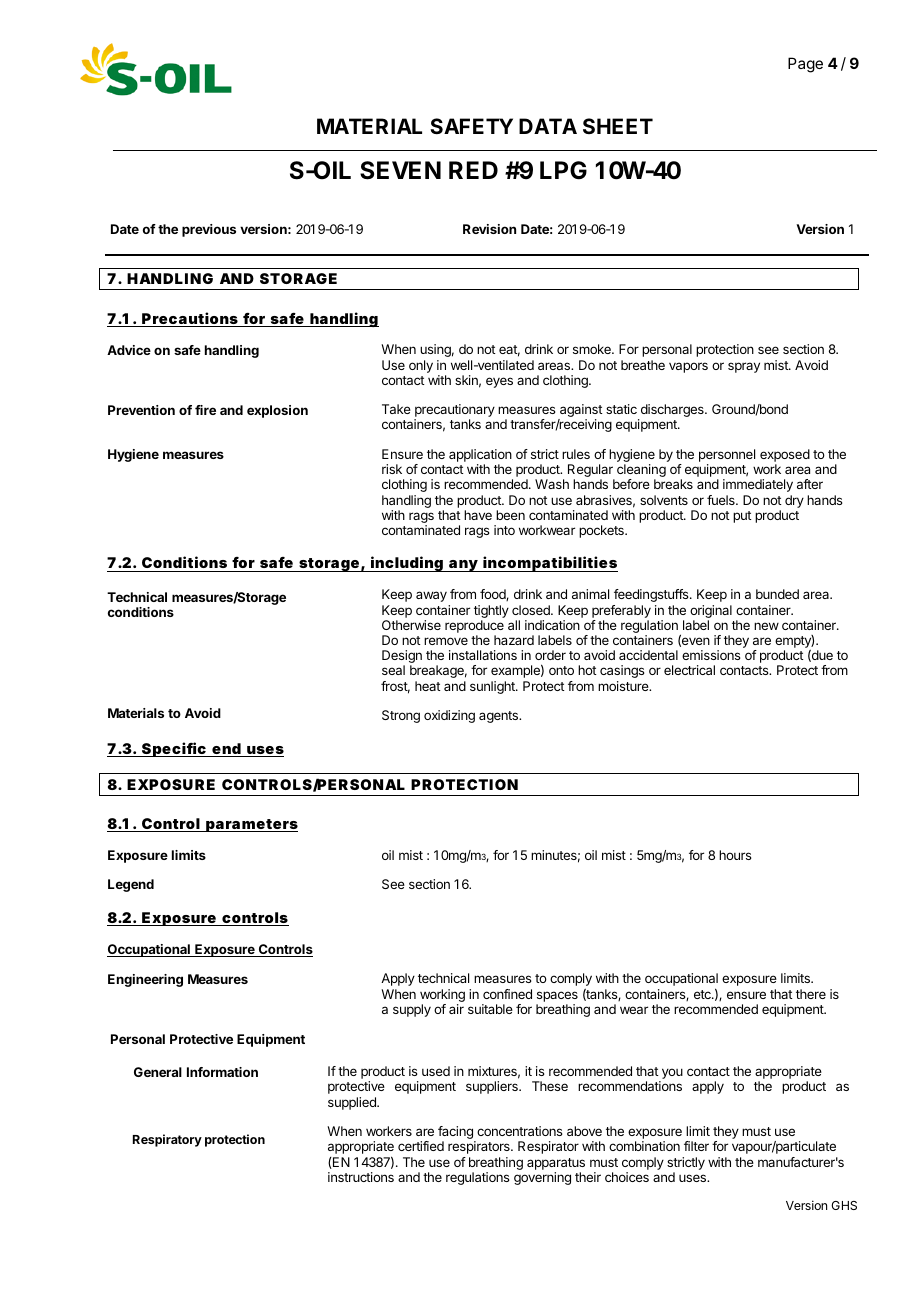 The height and width of the image is (1308, 924). Describe the element at coordinates (474, 628) in the image. I see `reproduce` at that location.
